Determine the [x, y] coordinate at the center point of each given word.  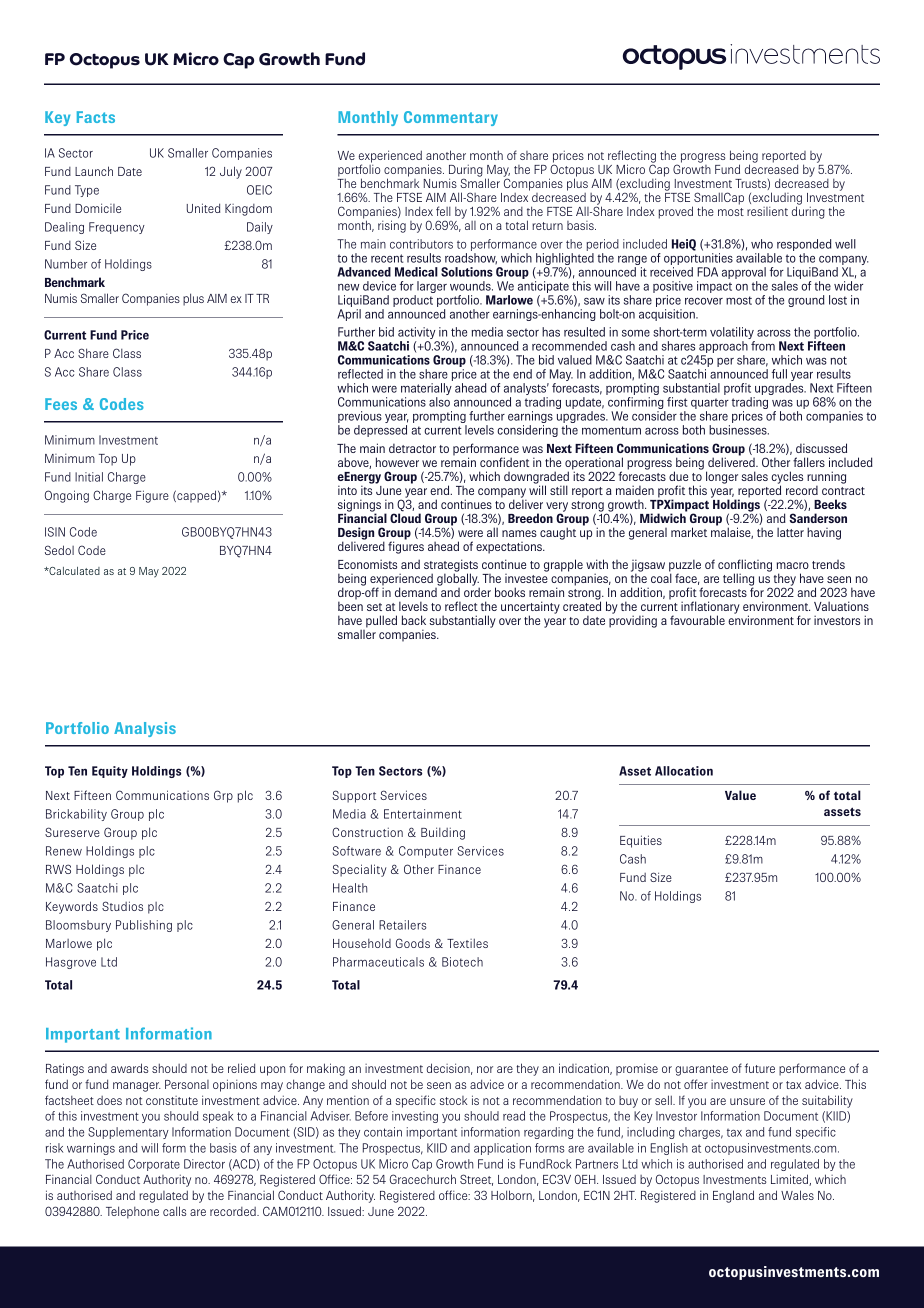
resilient [767, 211]
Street [476, 1180]
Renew [64, 851]
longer [722, 477]
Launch [94, 171]
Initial [89, 477]
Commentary [451, 118]
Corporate [154, 1165]
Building [443, 833]
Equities [641, 841]
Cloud [405, 517]
